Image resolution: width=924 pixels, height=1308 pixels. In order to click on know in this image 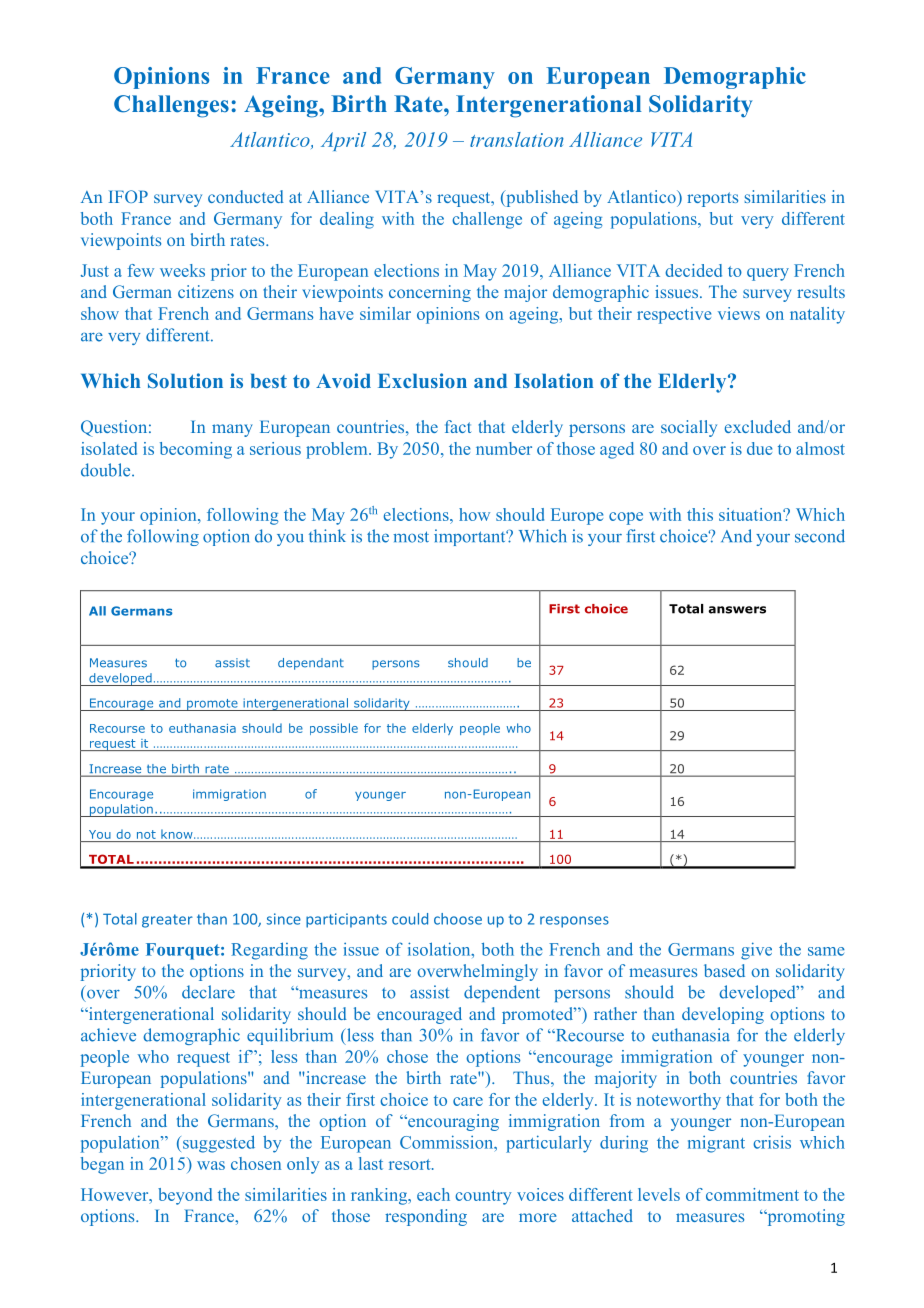, I will do `click(178, 834)`.
